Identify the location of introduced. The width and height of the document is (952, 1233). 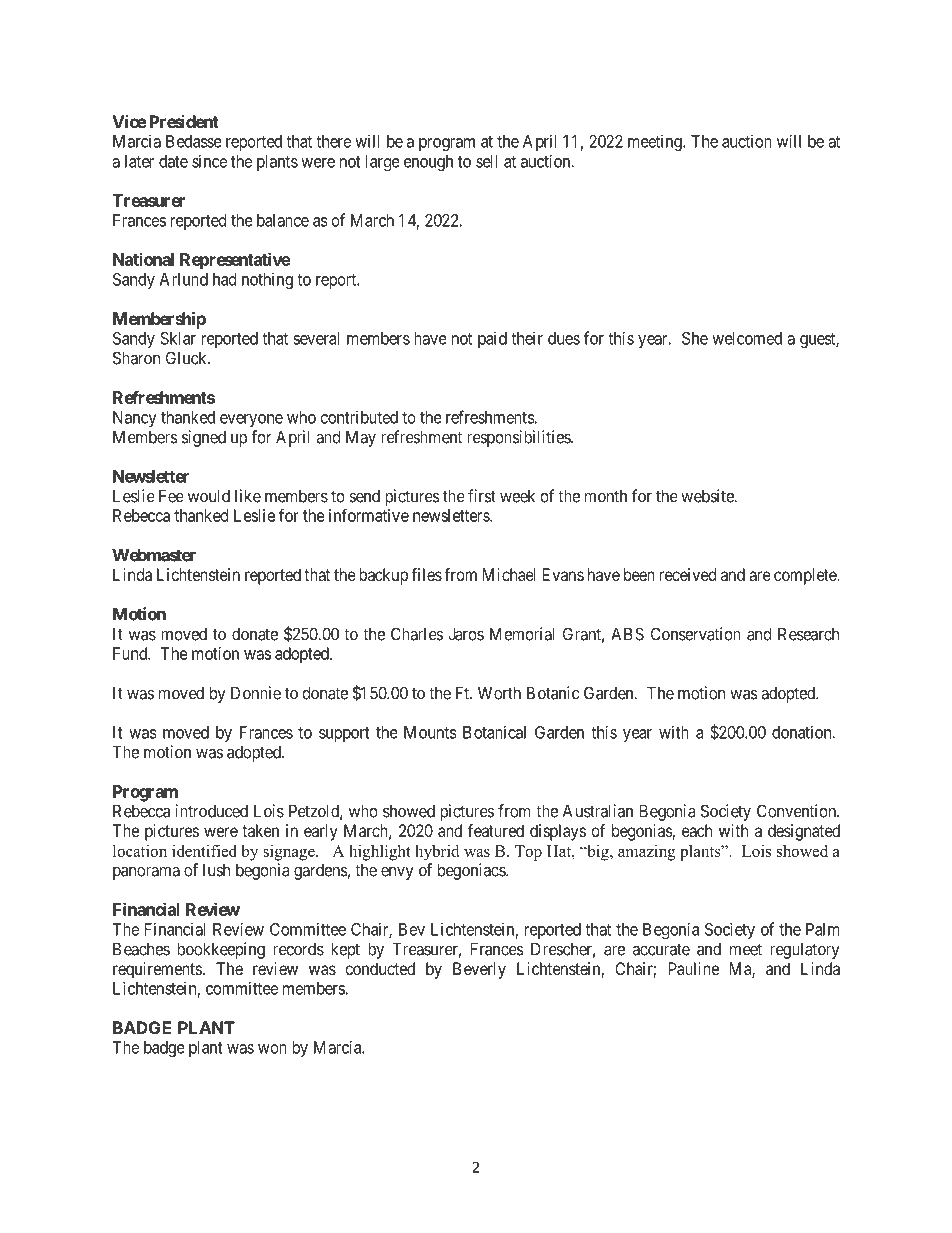
(211, 811).
